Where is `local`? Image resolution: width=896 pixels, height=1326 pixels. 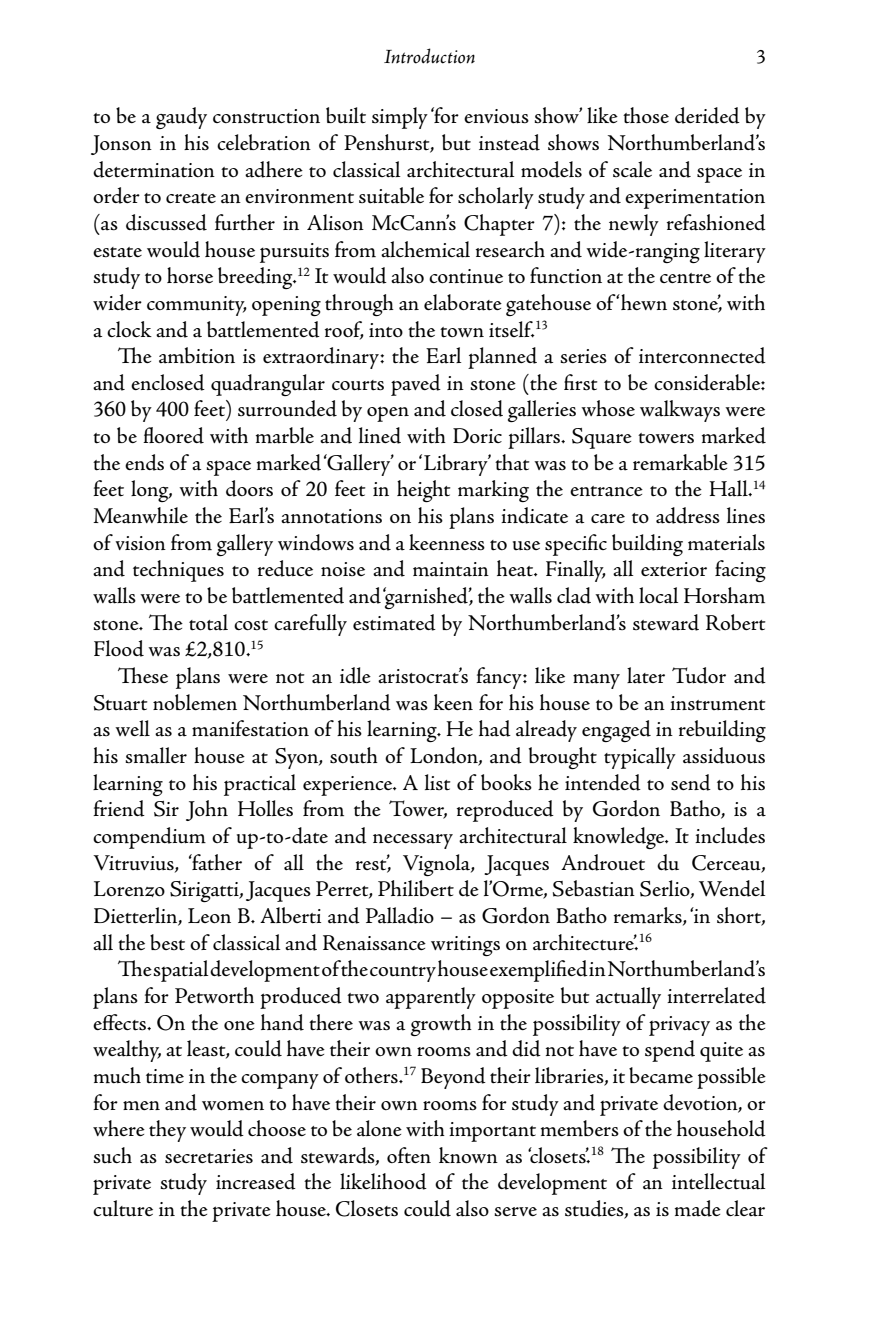 local is located at coordinates (659, 595).
